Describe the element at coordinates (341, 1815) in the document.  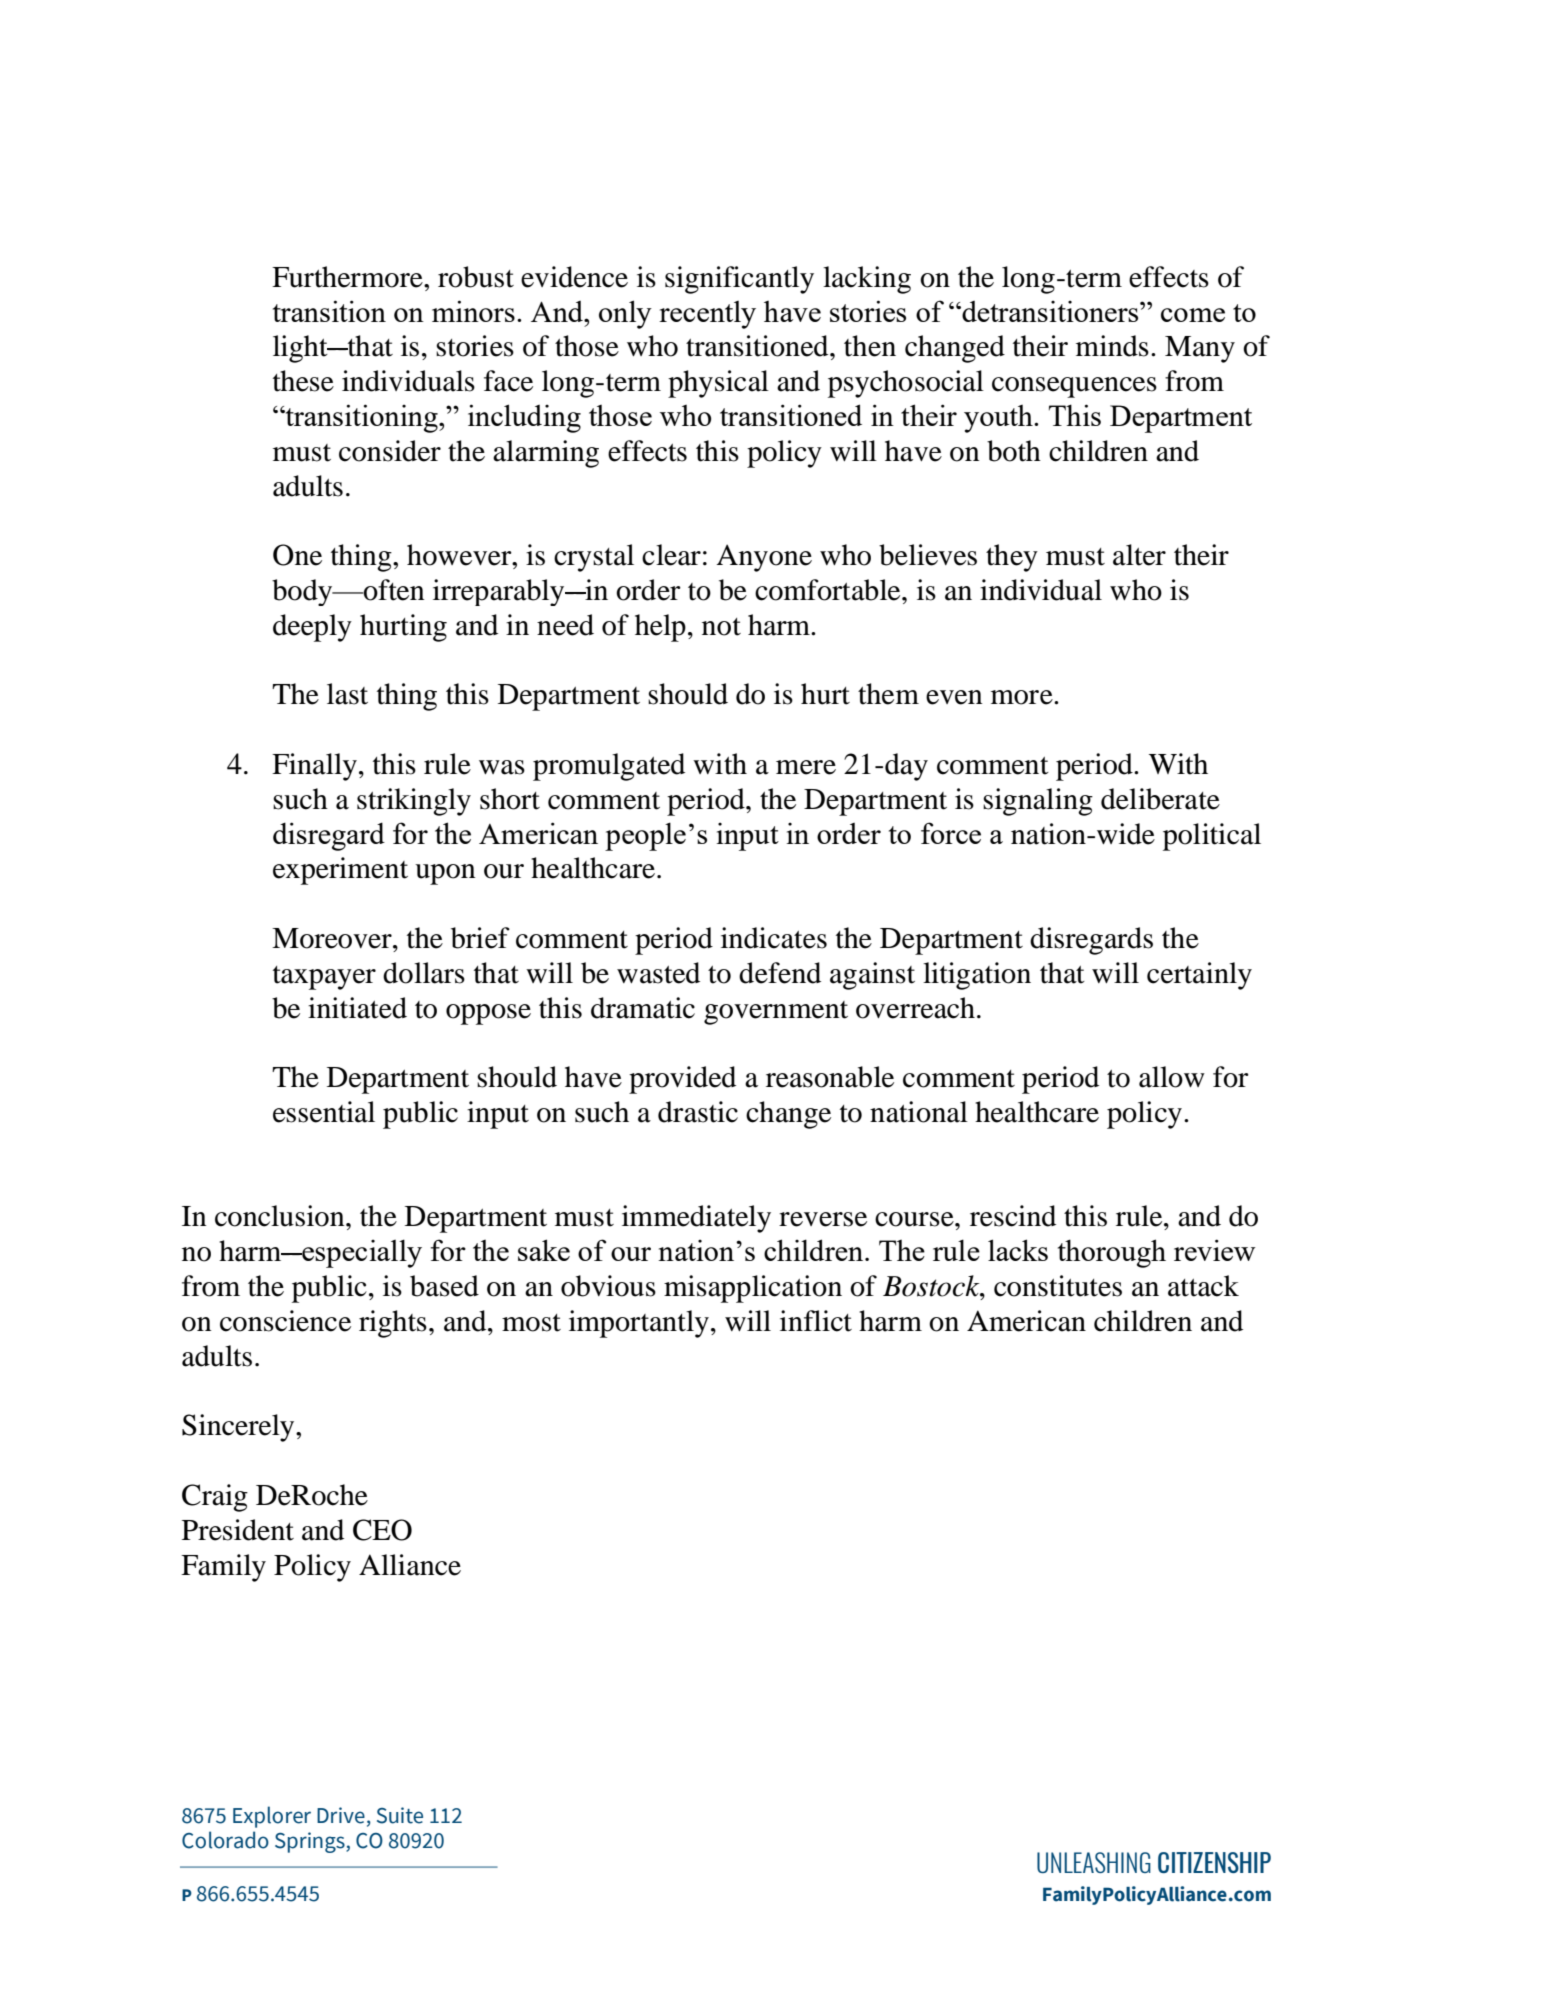
I see `Drive` at that location.
